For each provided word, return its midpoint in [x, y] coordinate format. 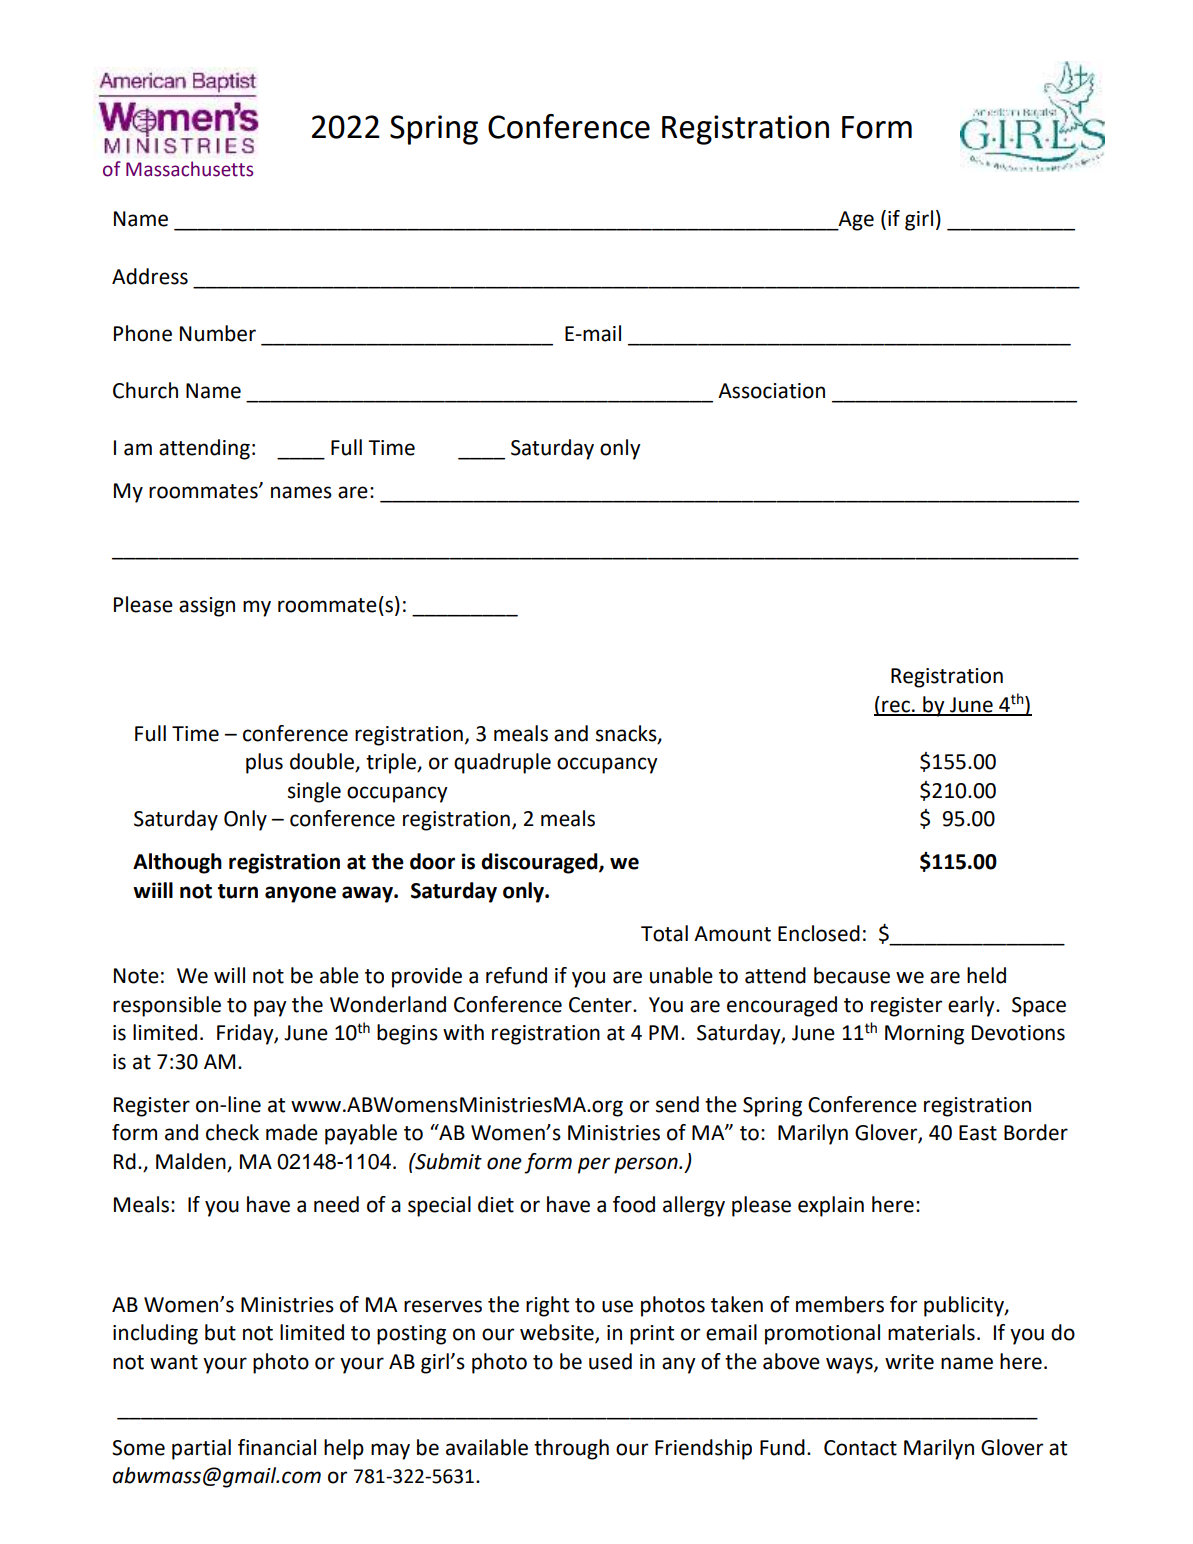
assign [207, 607]
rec [896, 707]
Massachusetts [189, 169]
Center [601, 1005]
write [909, 1362]
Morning [924, 1035]
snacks [627, 734]
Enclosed [819, 933]
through [571, 1449]
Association [771, 391]
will [229, 975]
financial [277, 1447]
